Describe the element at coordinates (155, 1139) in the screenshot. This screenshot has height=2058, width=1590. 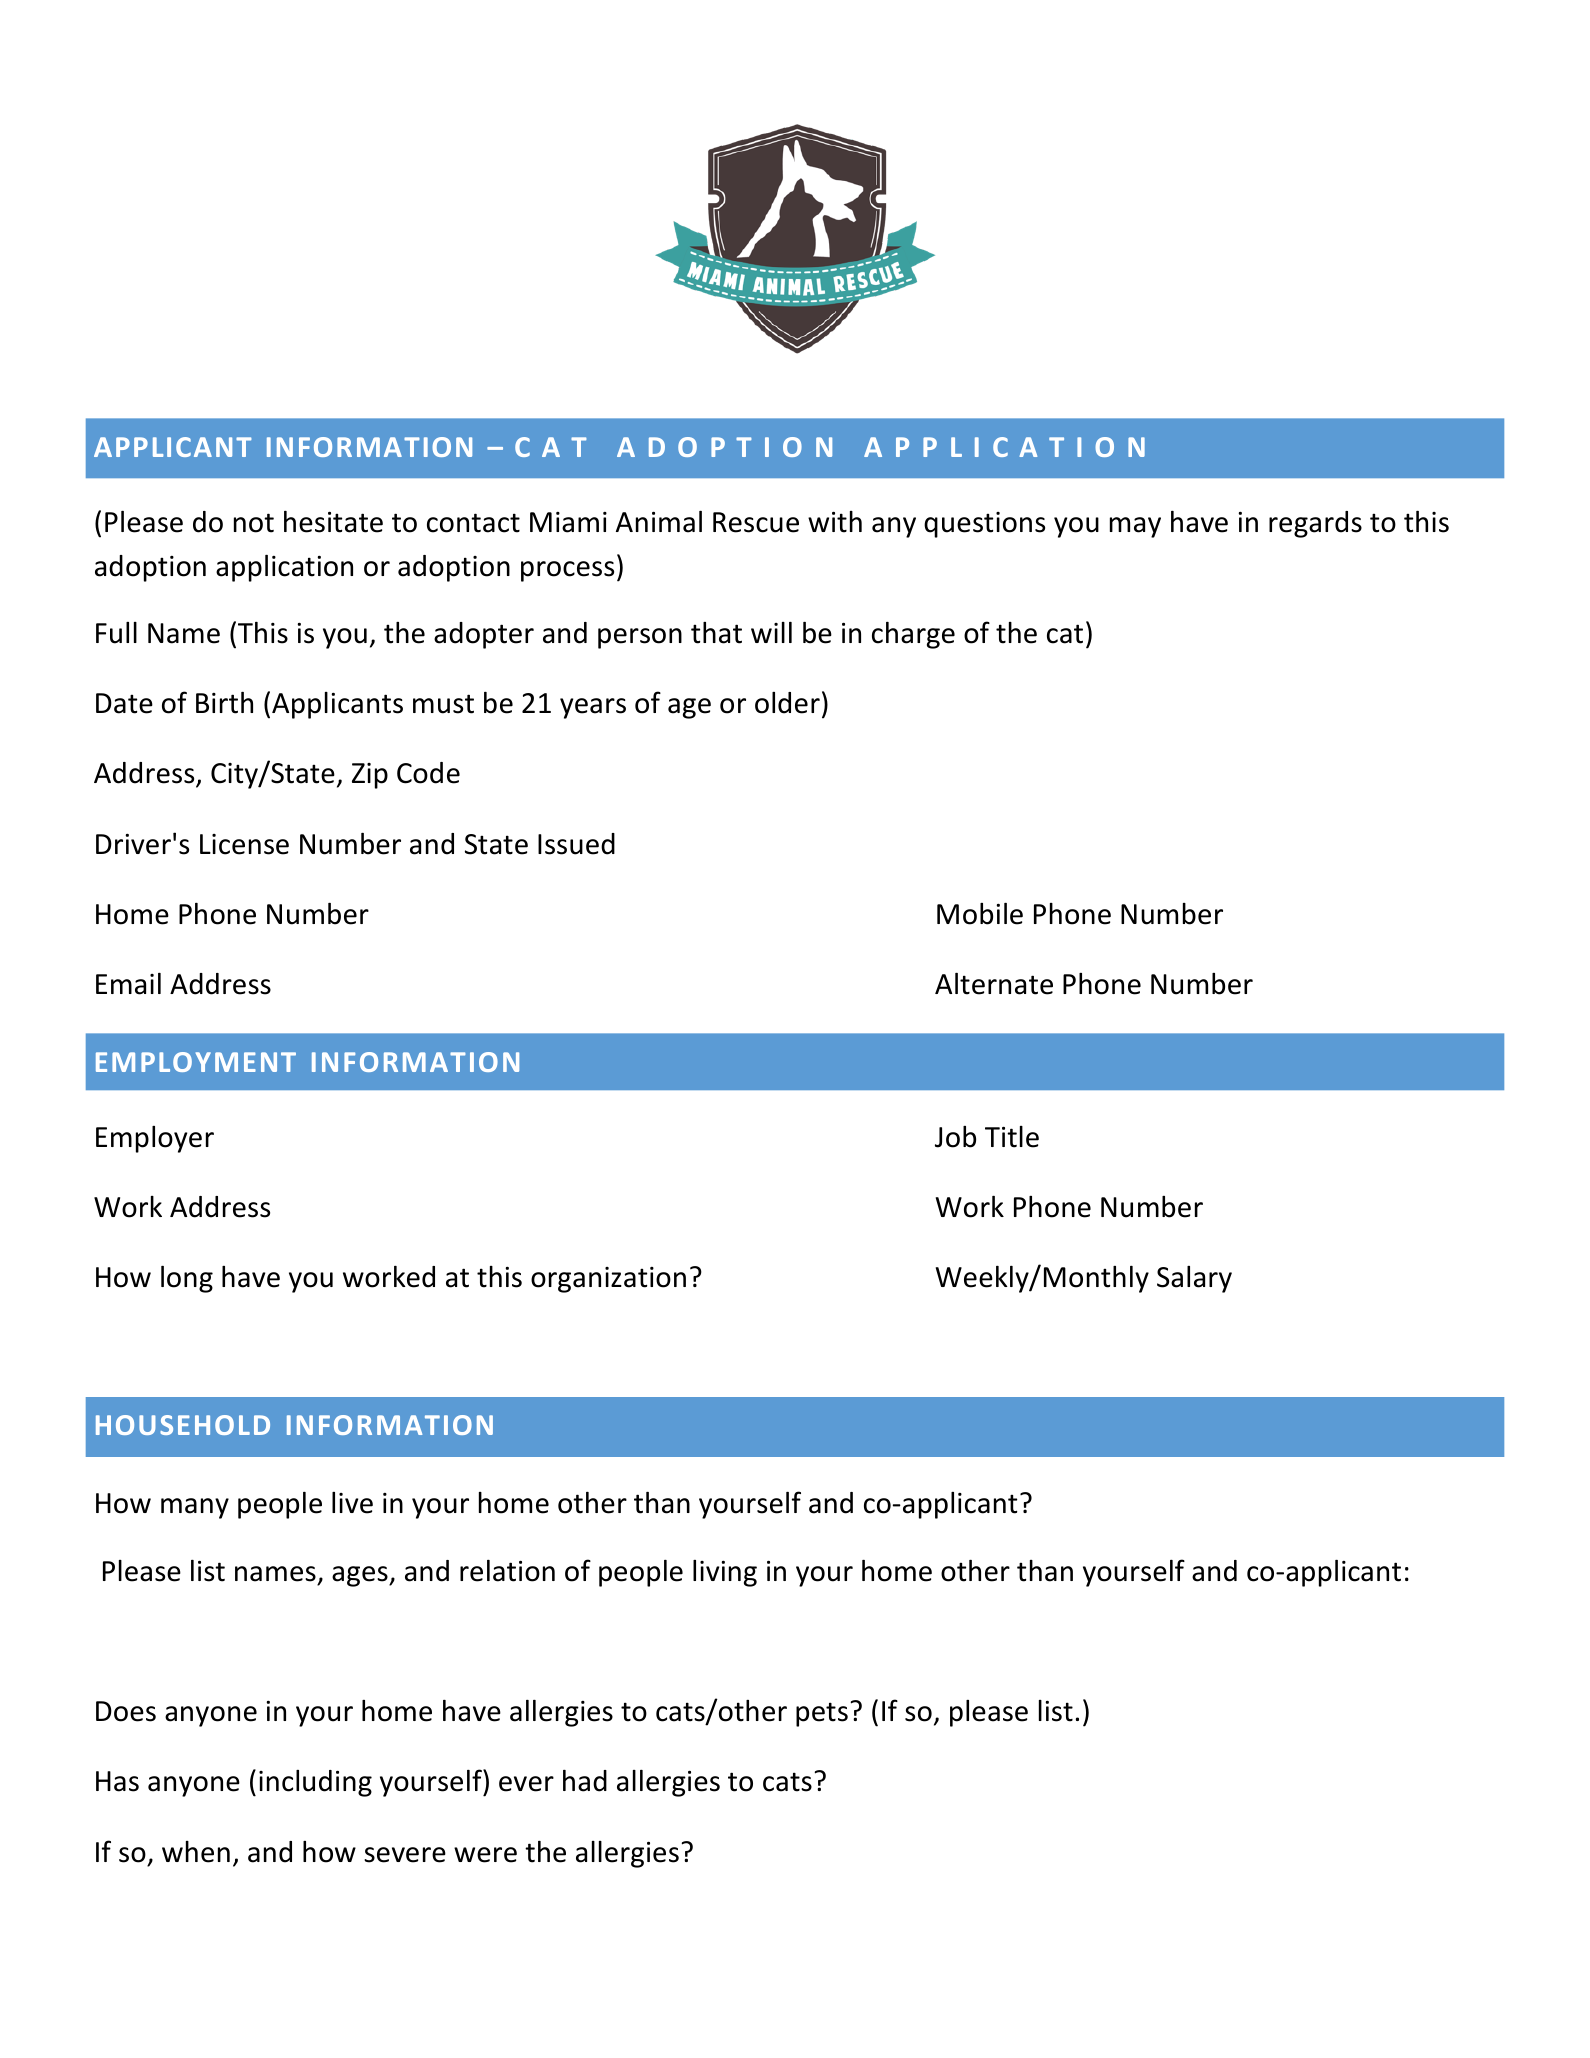
I see `Employer` at that location.
